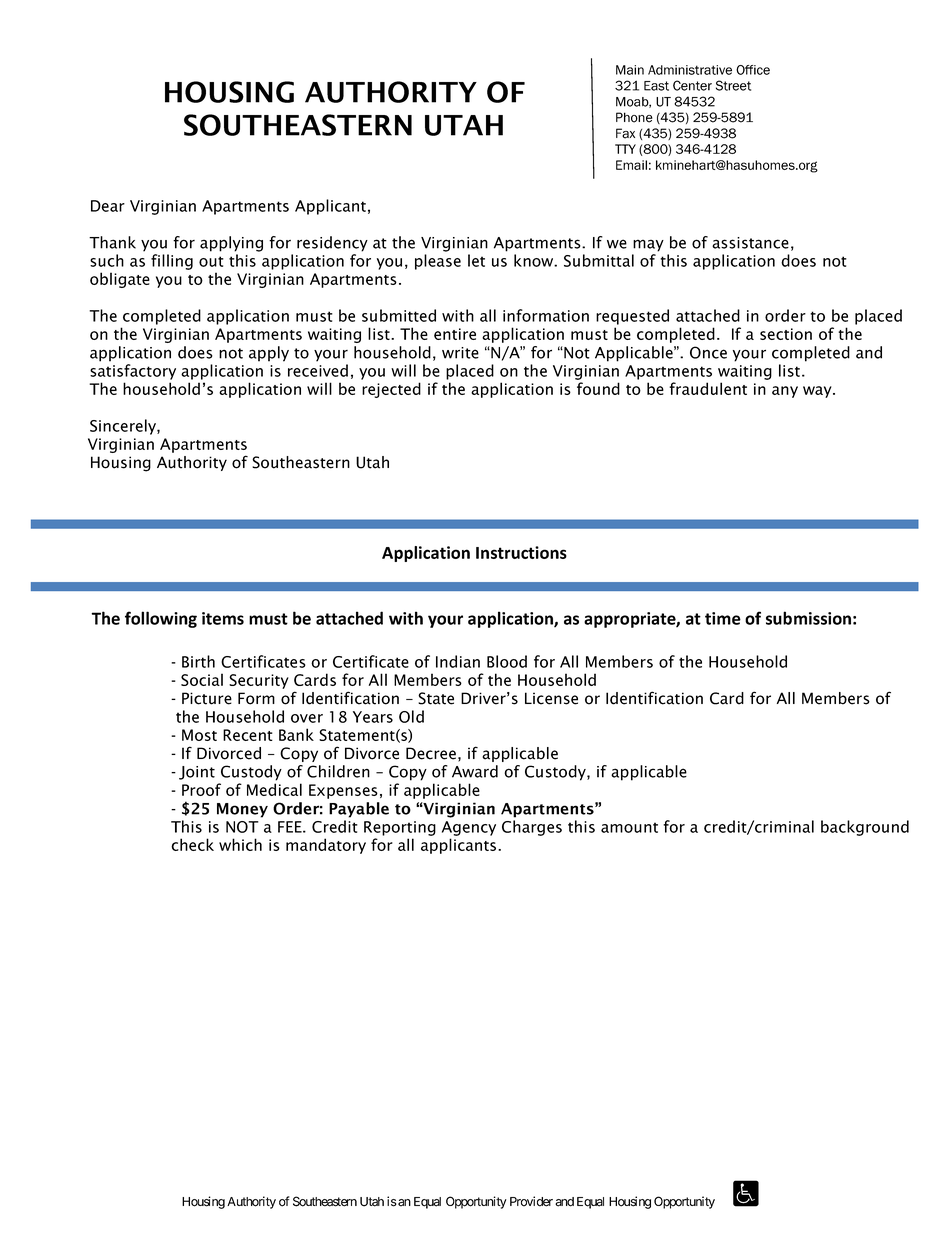 Image resolution: width=952 pixels, height=1233 pixels. Describe the element at coordinates (723, 618) in the screenshot. I see `time` at that location.
